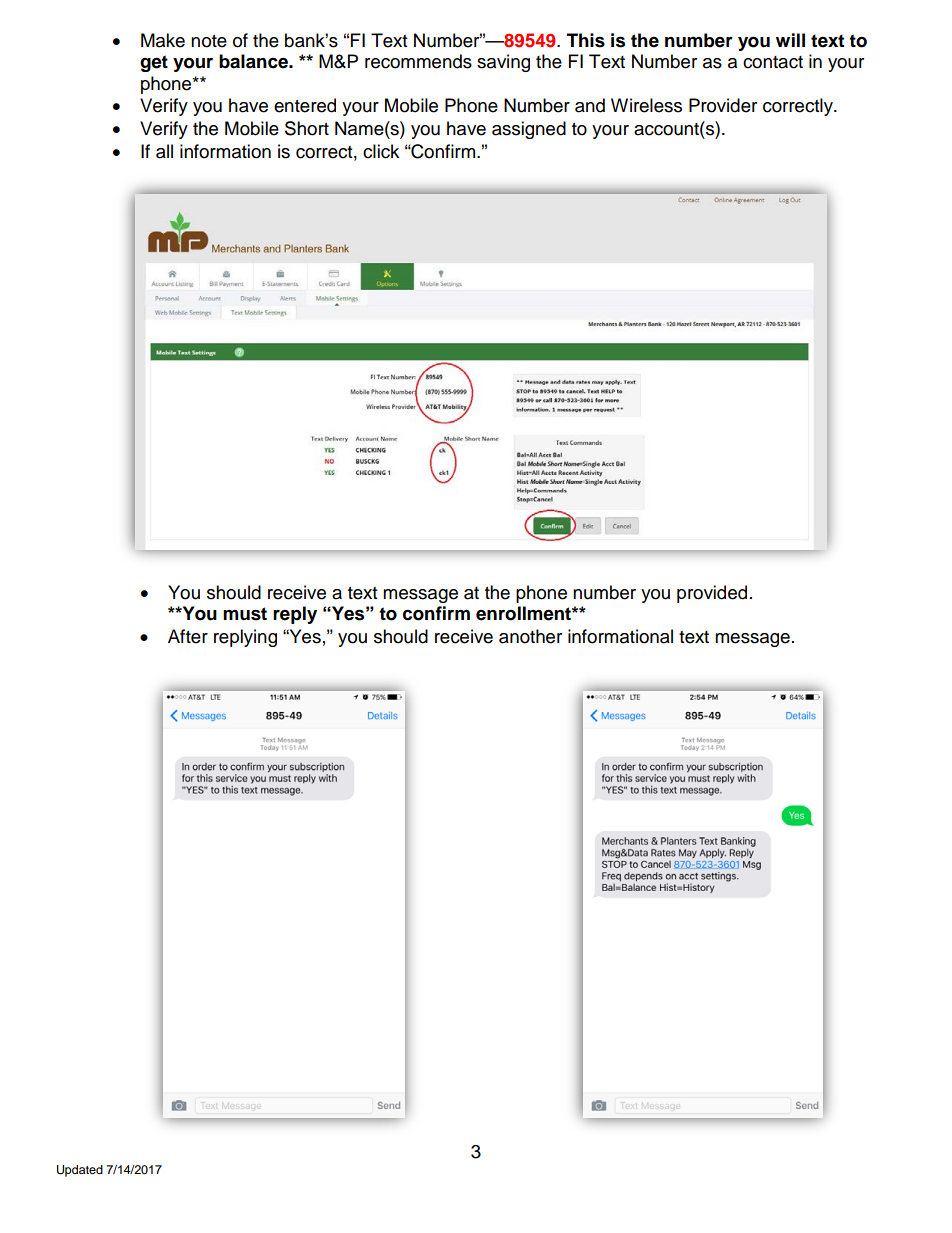 The width and height of the screenshot is (952, 1233). What do you see at coordinates (154, 63) in the screenshot?
I see `get` at bounding box center [154, 63].
